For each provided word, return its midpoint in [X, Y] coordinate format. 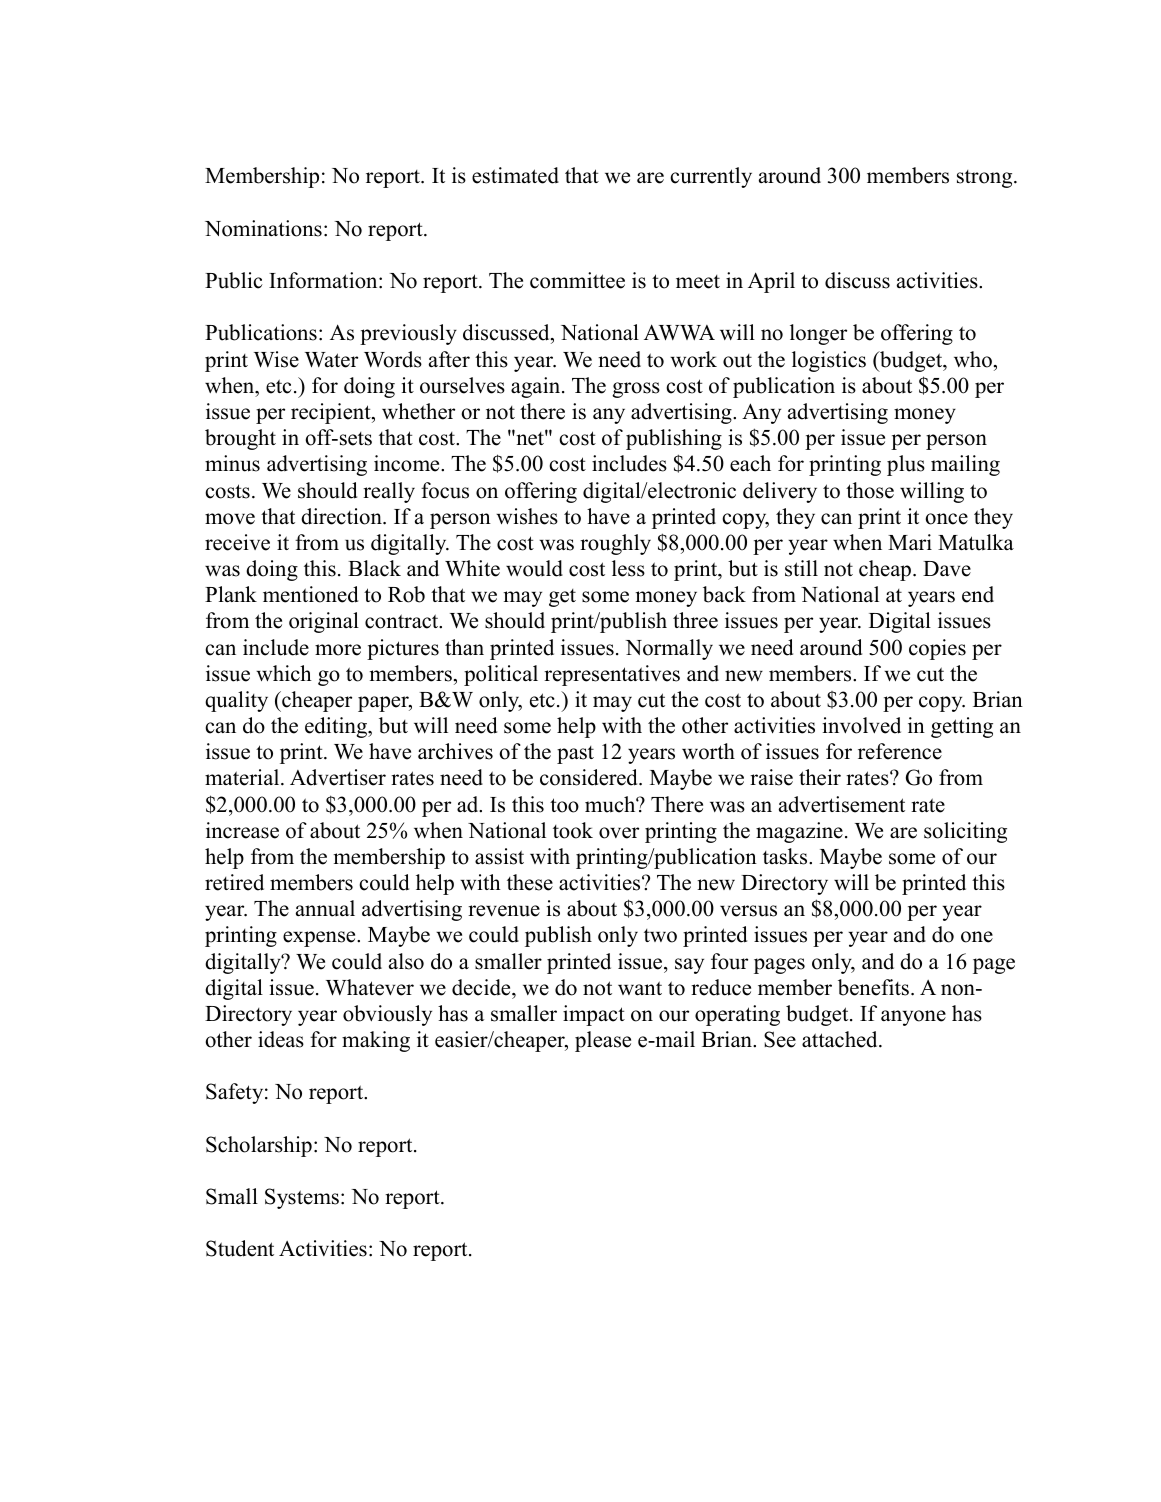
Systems [302, 1198]
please [603, 1041]
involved [861, 725]
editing [337, 727]
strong [986, 179]
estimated [515, 175]
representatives [612, 675]
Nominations [263, 228]
